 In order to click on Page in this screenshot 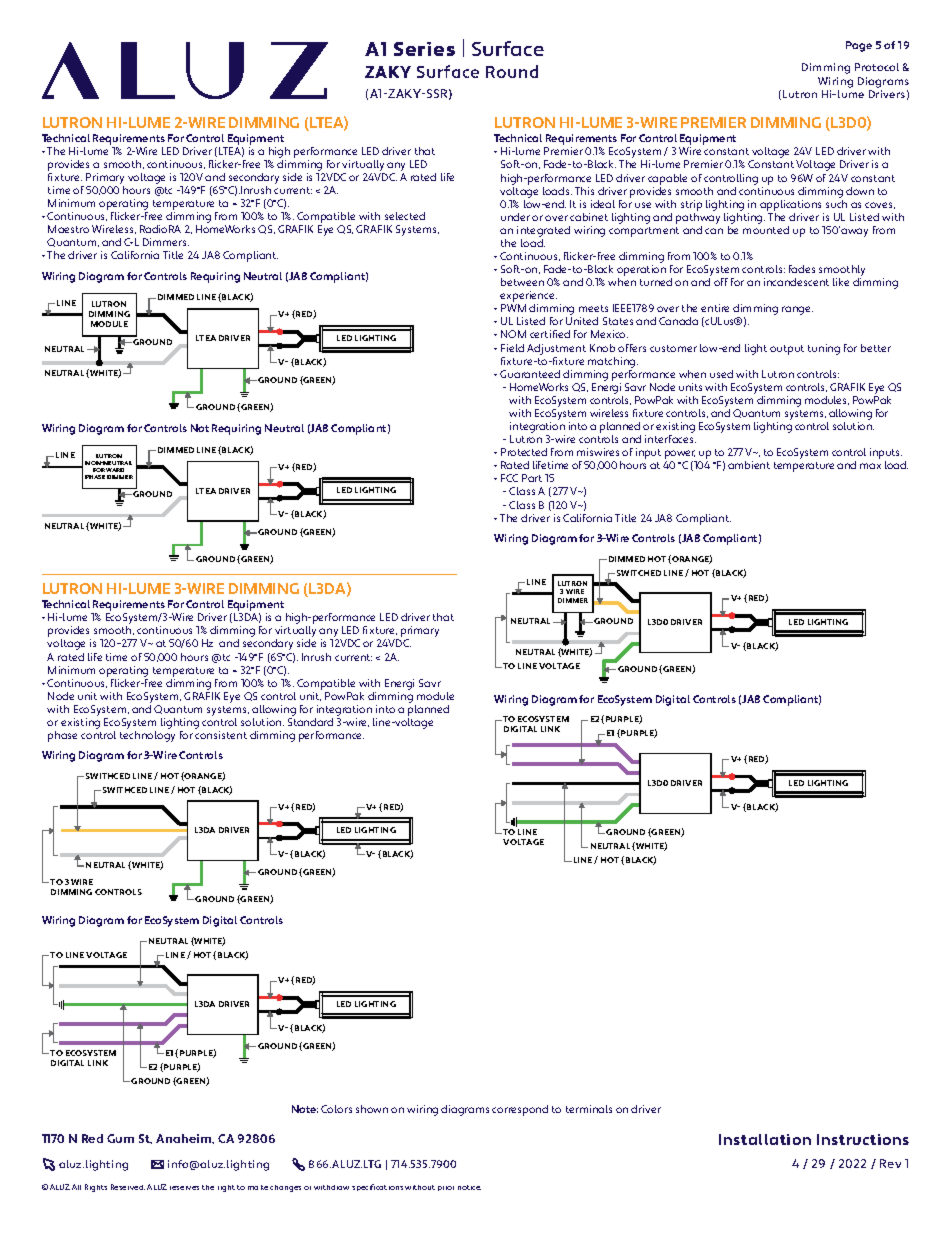, I will do `click(859, 46)`.
